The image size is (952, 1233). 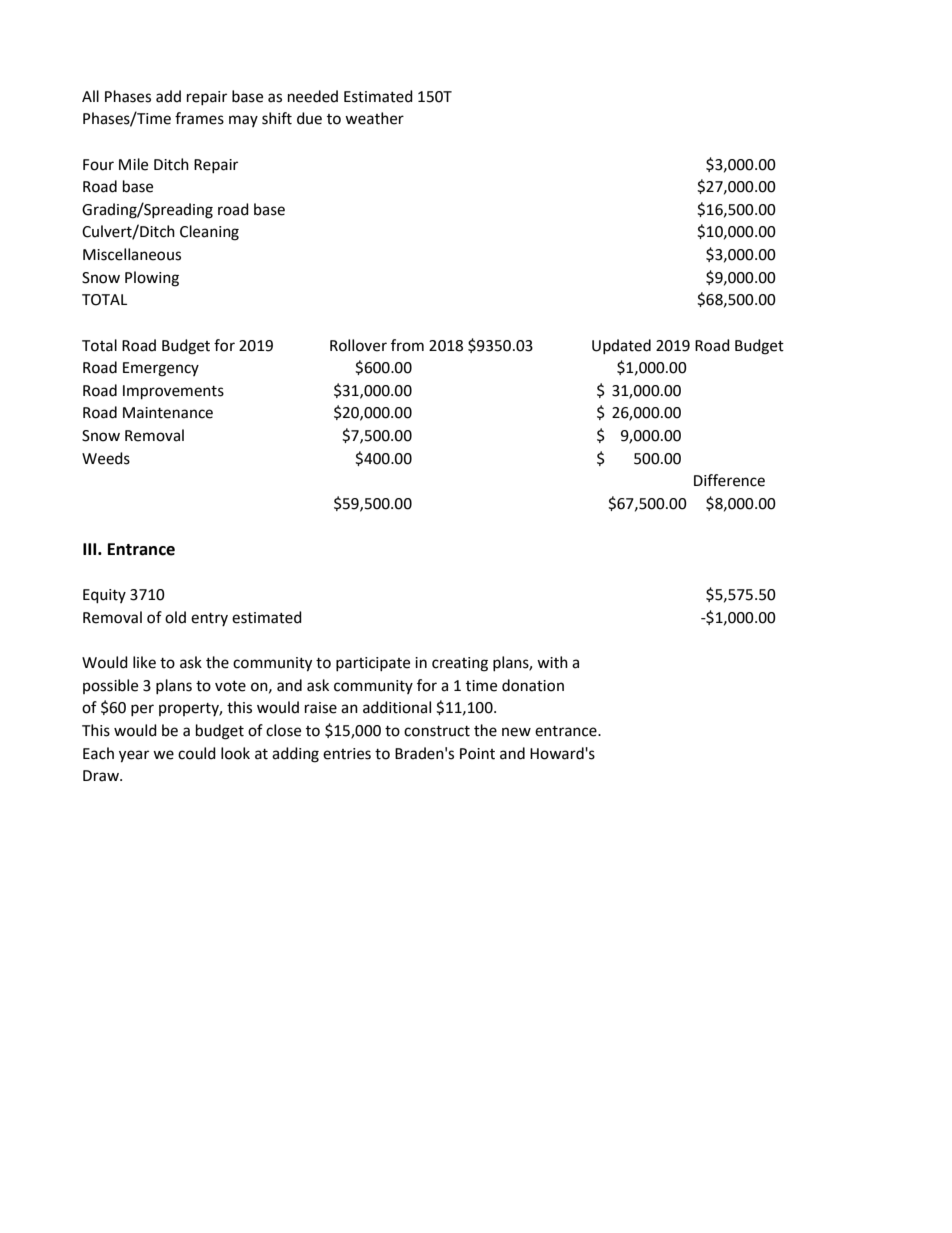 What do you see at coordinates (358, 345) in the document?
I see `Rollover` at bounding box center [358, 345].
